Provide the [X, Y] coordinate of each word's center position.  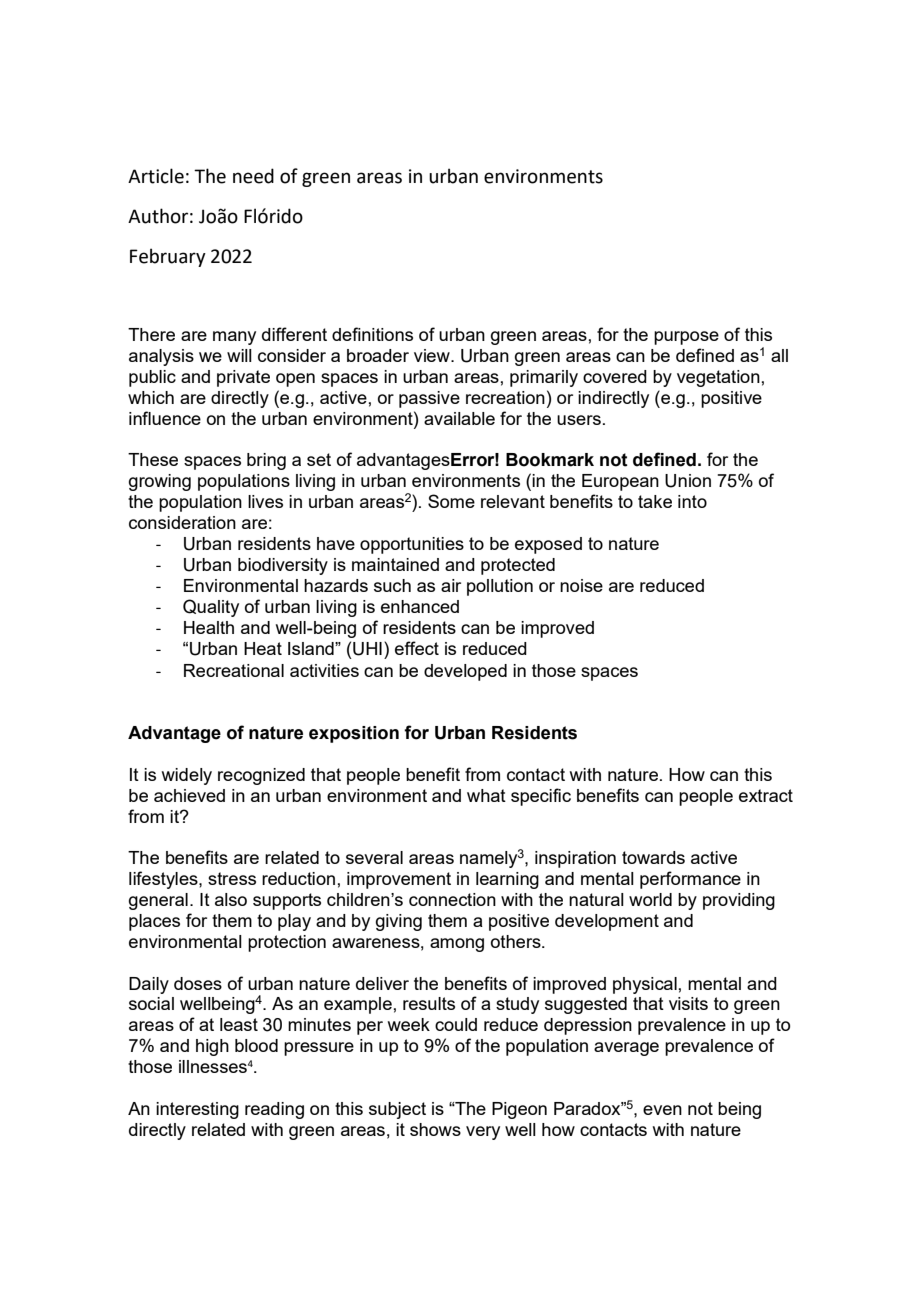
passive [429, 399]
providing [739, 901]
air [451, 585]
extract [766, 795]
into [692, 501]
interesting [197, 1110]
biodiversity [283, 566]
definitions [372, 334]
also [231, 899]
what [486, 795]
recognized [261, 776]
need [253, 176]
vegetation [718, 378]
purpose [686, 338]
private [243, 378]
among [457, 945]
